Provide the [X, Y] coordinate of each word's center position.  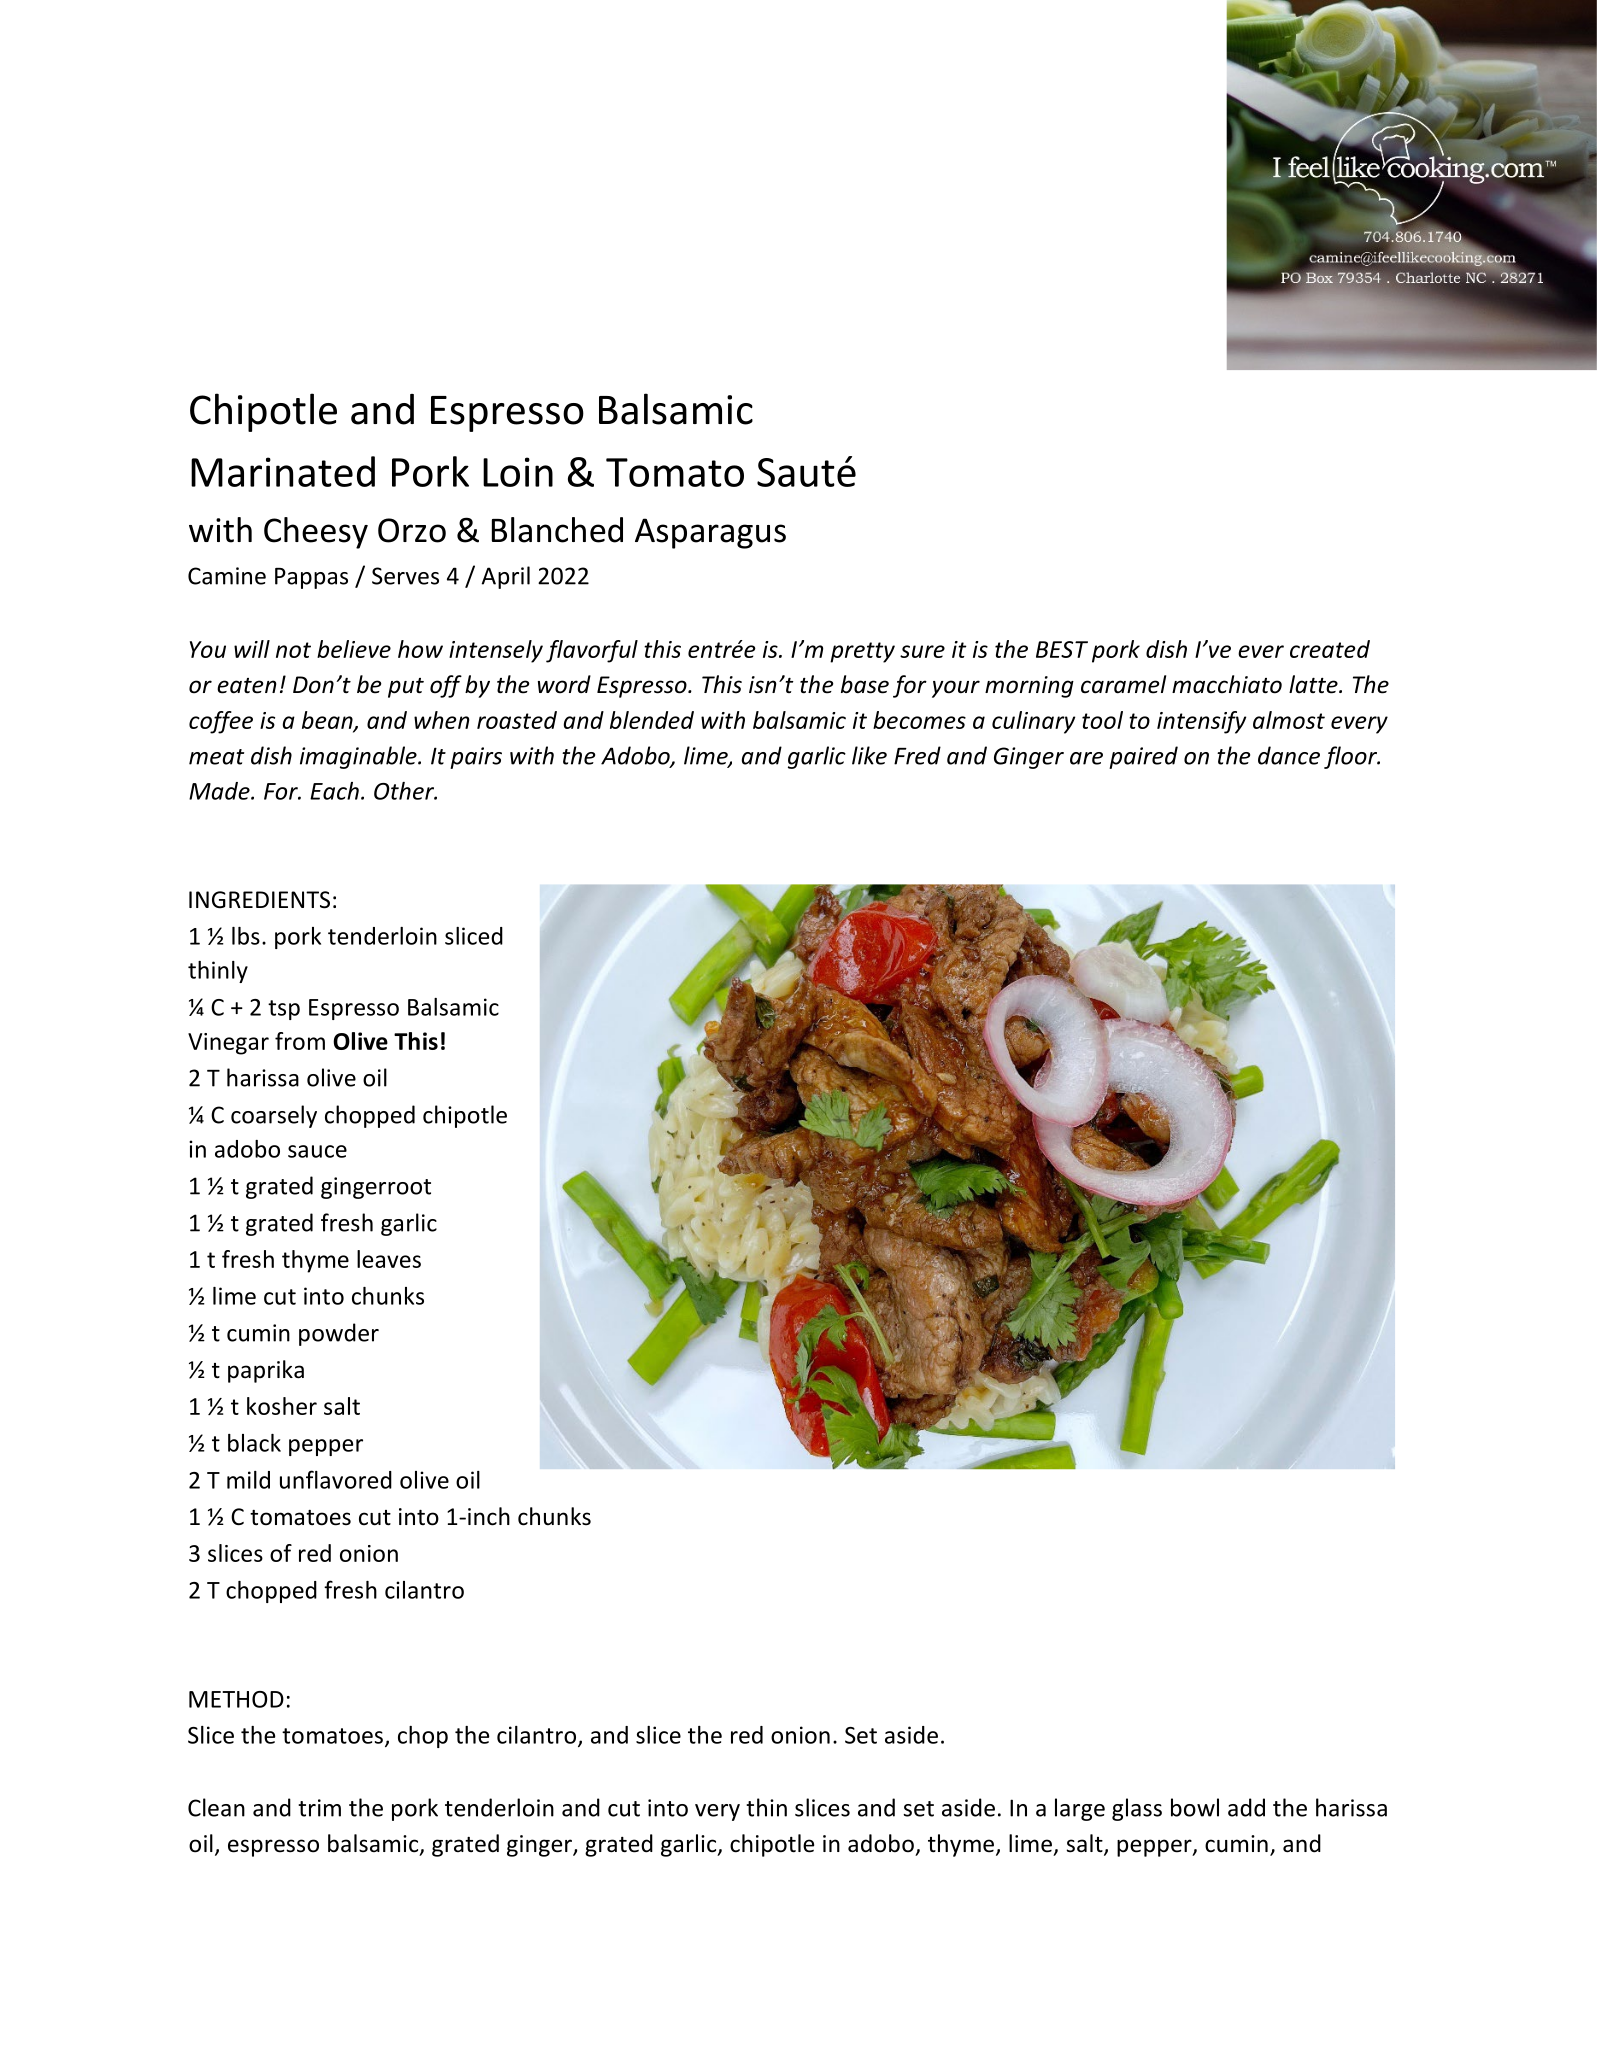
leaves [389, 1259]
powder [339, 1334]
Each [334, 791]
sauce [317, 1151]
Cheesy [316, 533]
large [1080, 1809]
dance [1289, 755]
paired [1143, 757]
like [869, 755]
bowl [1195, 1807]
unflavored [336, 1479]
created [1330, 649]
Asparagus [710, 533]
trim [319, 1808]
